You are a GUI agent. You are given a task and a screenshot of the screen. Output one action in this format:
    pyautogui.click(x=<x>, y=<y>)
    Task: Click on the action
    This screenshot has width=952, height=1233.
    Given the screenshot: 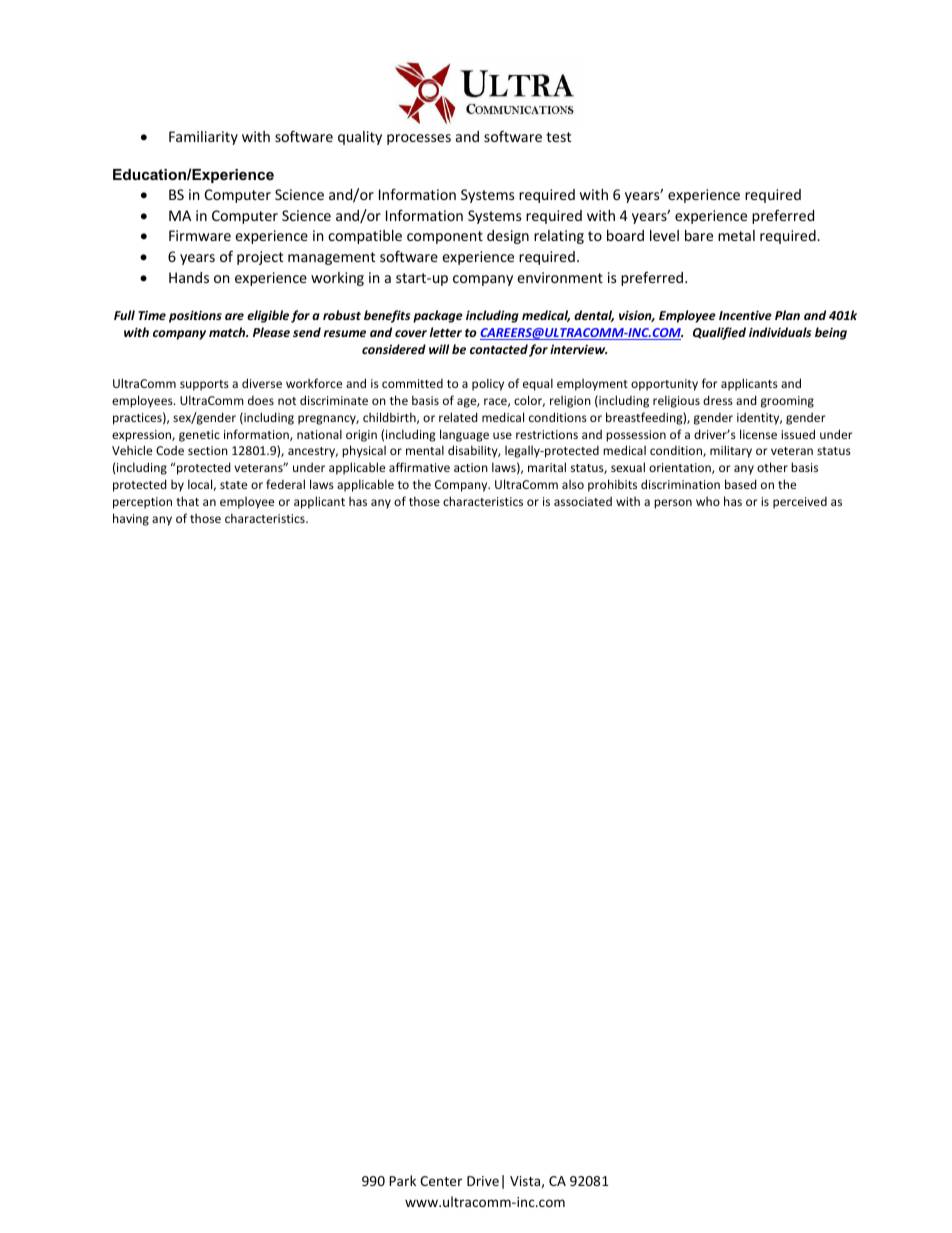 What is the action you would take?
    pyautogui.click(x=471, y=467)
